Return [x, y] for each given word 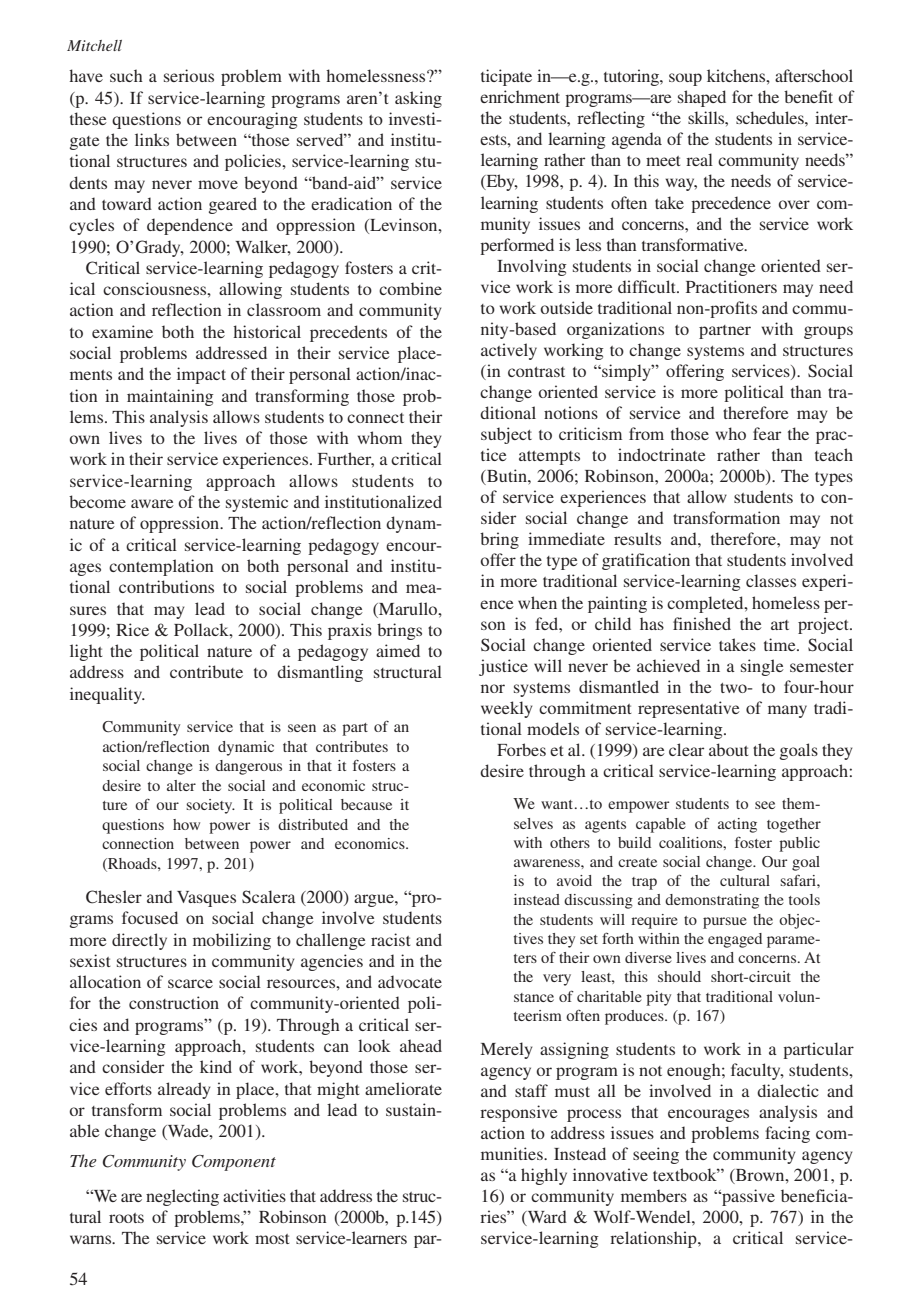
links [152, 139]
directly [139, 941]
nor [493, 688]
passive [747, 1197]
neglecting [182, 1197]
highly [544, 1176]
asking [418, 99]
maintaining [170, 397]
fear [767, 433]
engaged [735, 940]
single [762, 667]
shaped [702, 98]
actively [509, 351]
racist [391, 939]
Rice [132, 629]
